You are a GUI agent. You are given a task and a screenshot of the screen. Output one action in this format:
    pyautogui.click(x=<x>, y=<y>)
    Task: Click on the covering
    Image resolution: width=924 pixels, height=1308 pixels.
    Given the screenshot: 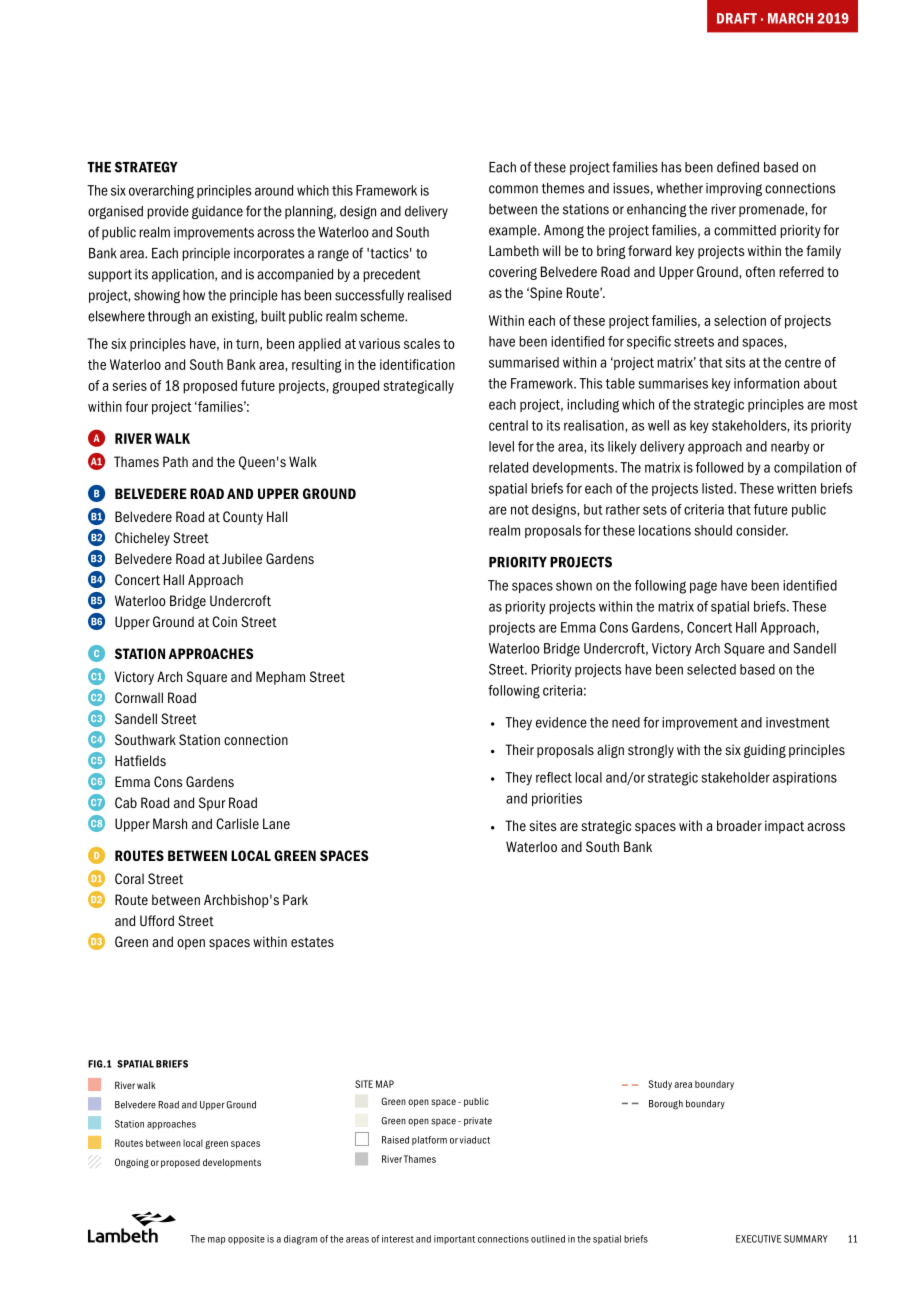 What is the action you would take?
    pyautogui.click(x=513, y=273)
